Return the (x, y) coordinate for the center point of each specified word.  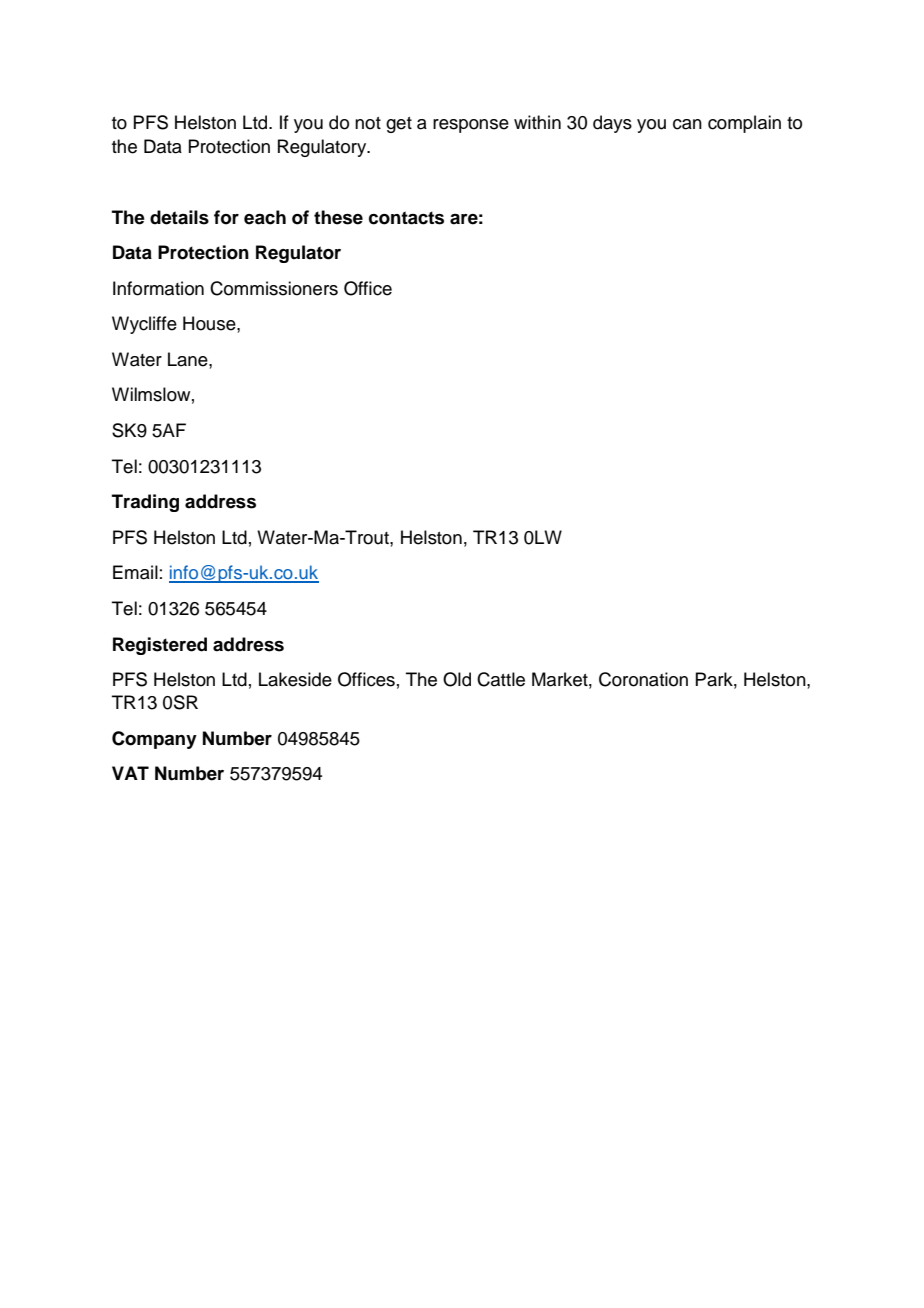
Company (154, 740)
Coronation (643, 679)
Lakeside (295, 679)
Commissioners (274, 288)
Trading (145, 503)
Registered (160, 646)
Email (135, 572)
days (612, 124)
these (338, 217)
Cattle (501, 679)
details (179, 217)
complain (744, 124)
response (471, 126)
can (687, 124)
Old (457, 679)
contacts (406, 218)
